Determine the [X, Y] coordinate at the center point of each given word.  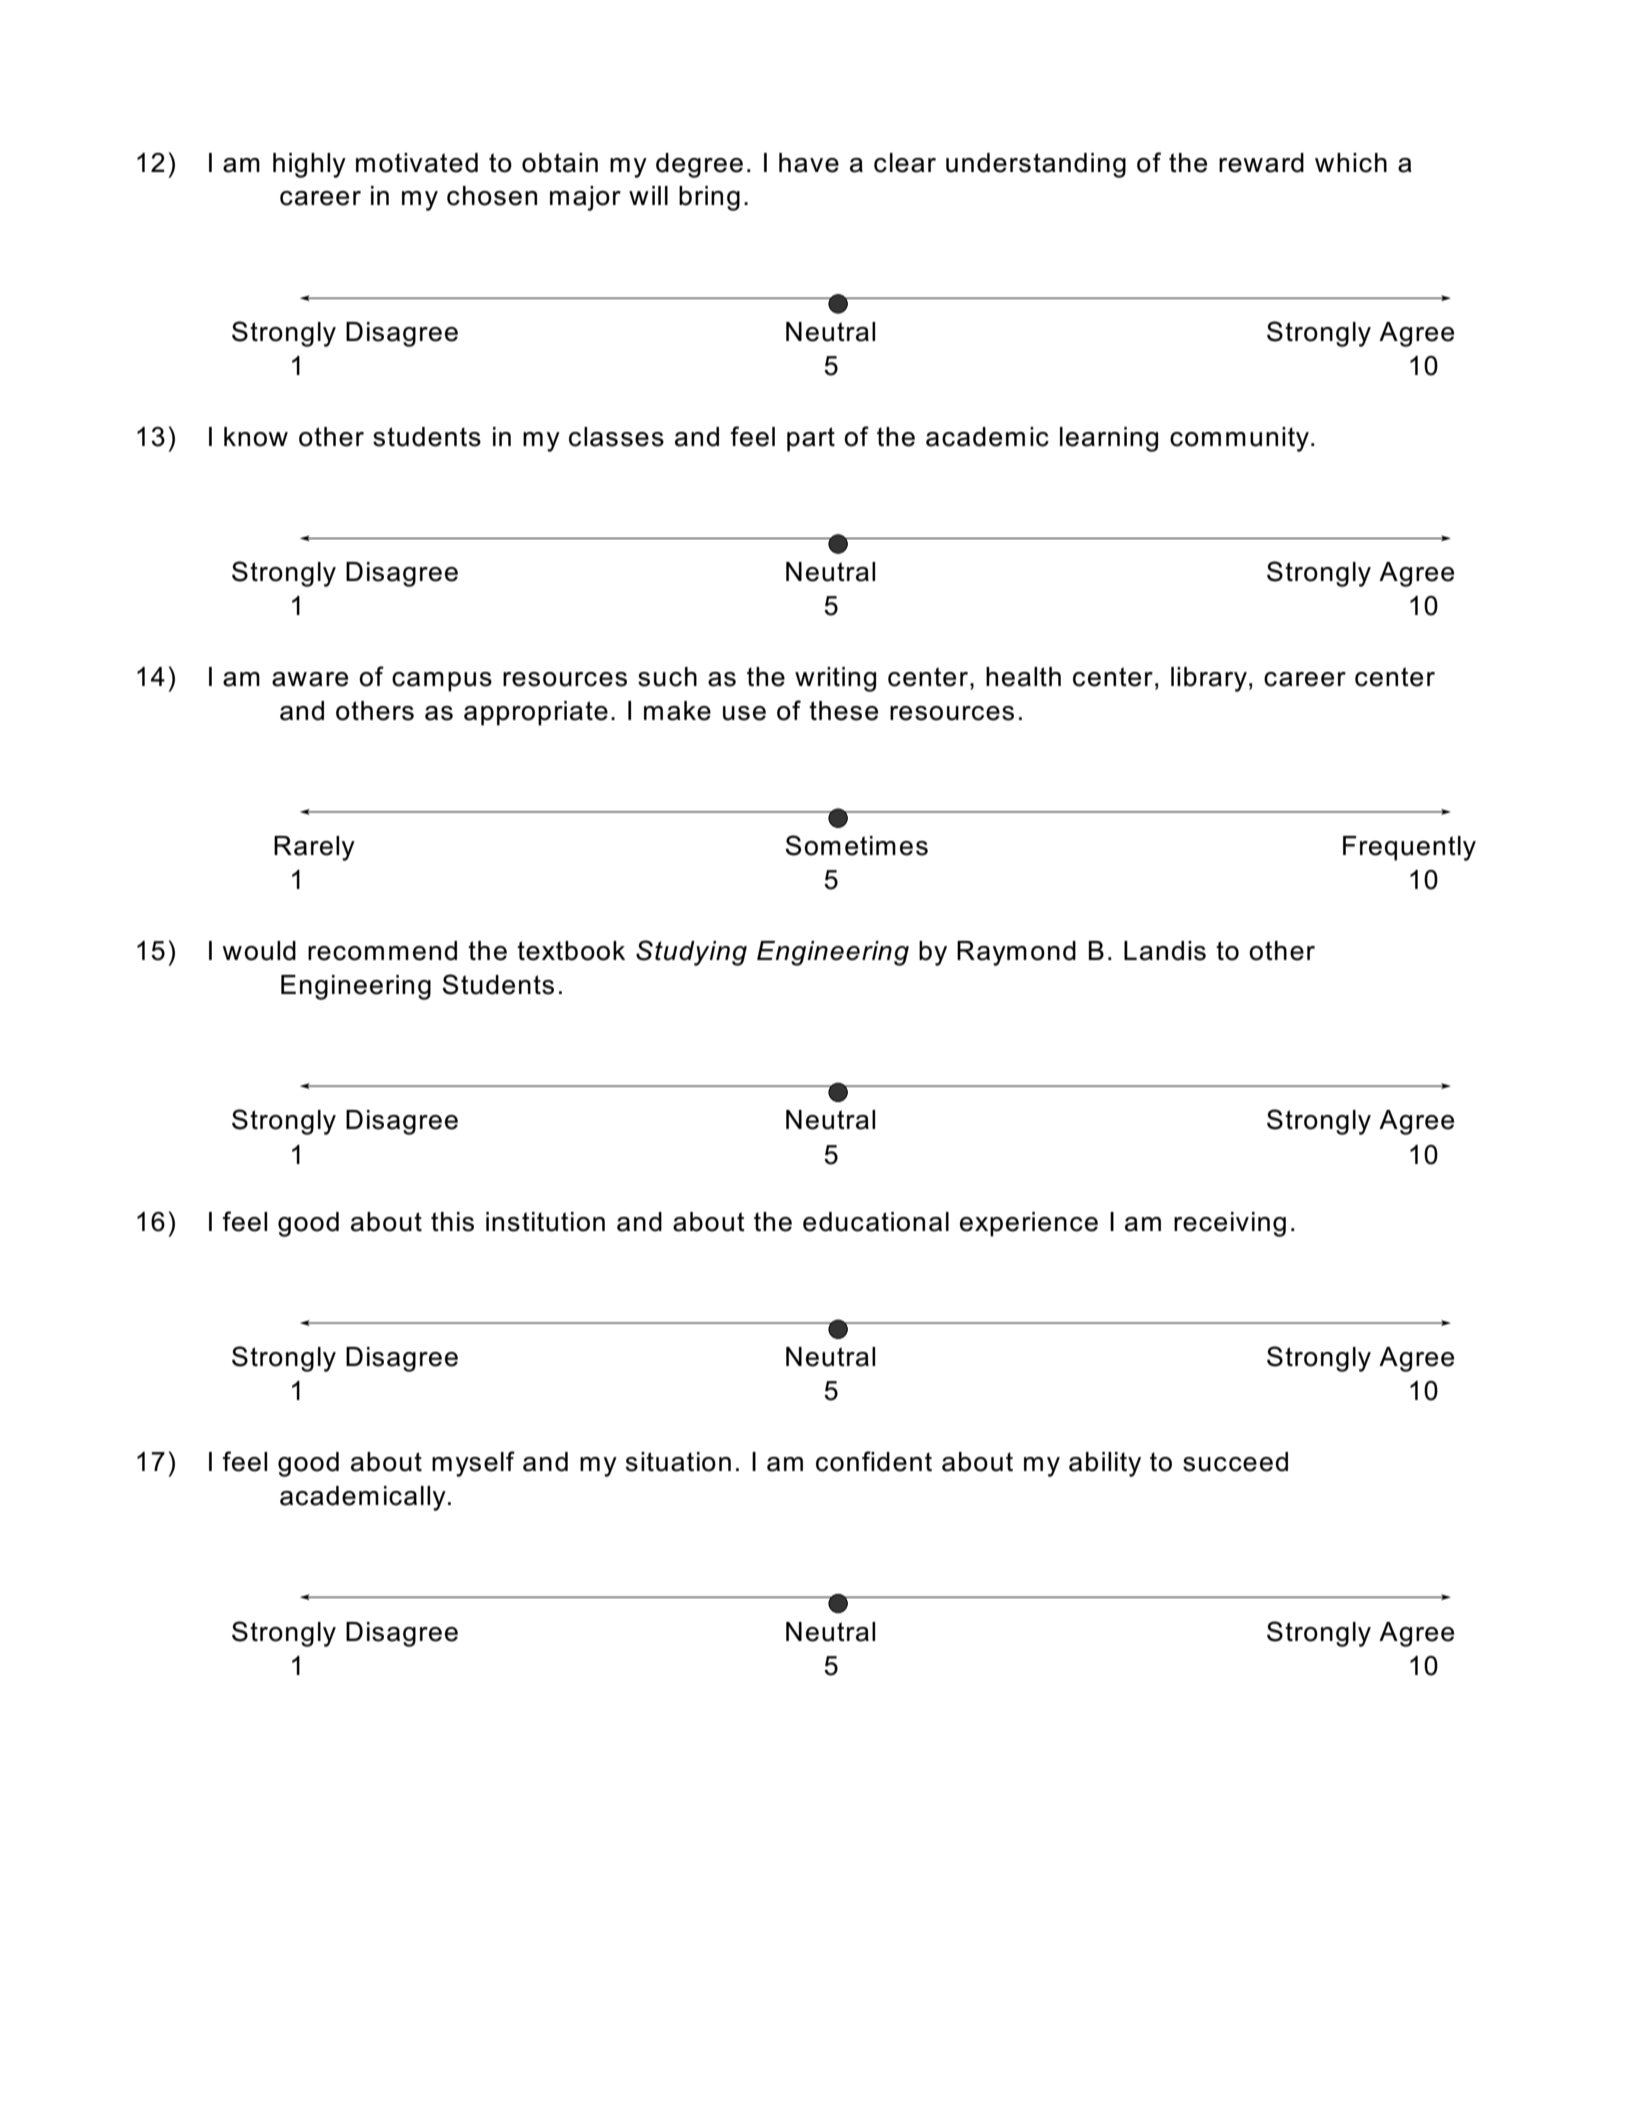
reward [1261, 163]
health [1023, 677]
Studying [691, 953]
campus [442, 682]
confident [874, 1461]
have [809, 163]
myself [473, 1464]
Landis [1165, 951]
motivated [417, 163]
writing [835, 679]
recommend [382, 951]
